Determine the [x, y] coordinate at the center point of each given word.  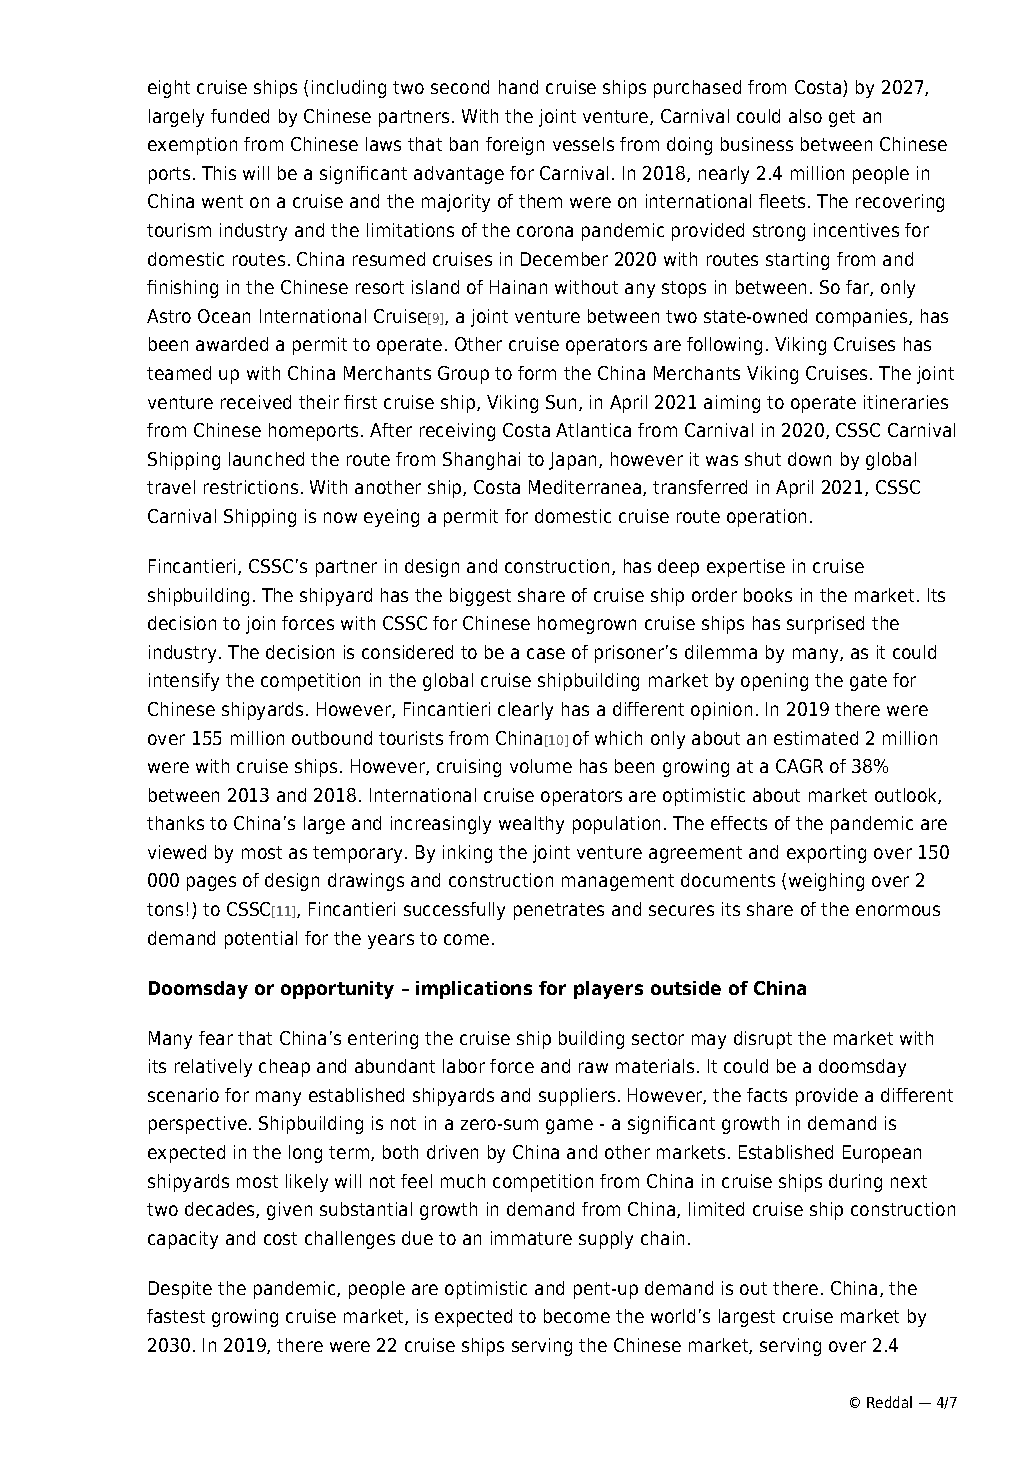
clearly [525, 711]
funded [240, 116]
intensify [184, 682]
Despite [180, 1290]
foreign [515, 146]
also [805, 116]
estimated [816, 738]
